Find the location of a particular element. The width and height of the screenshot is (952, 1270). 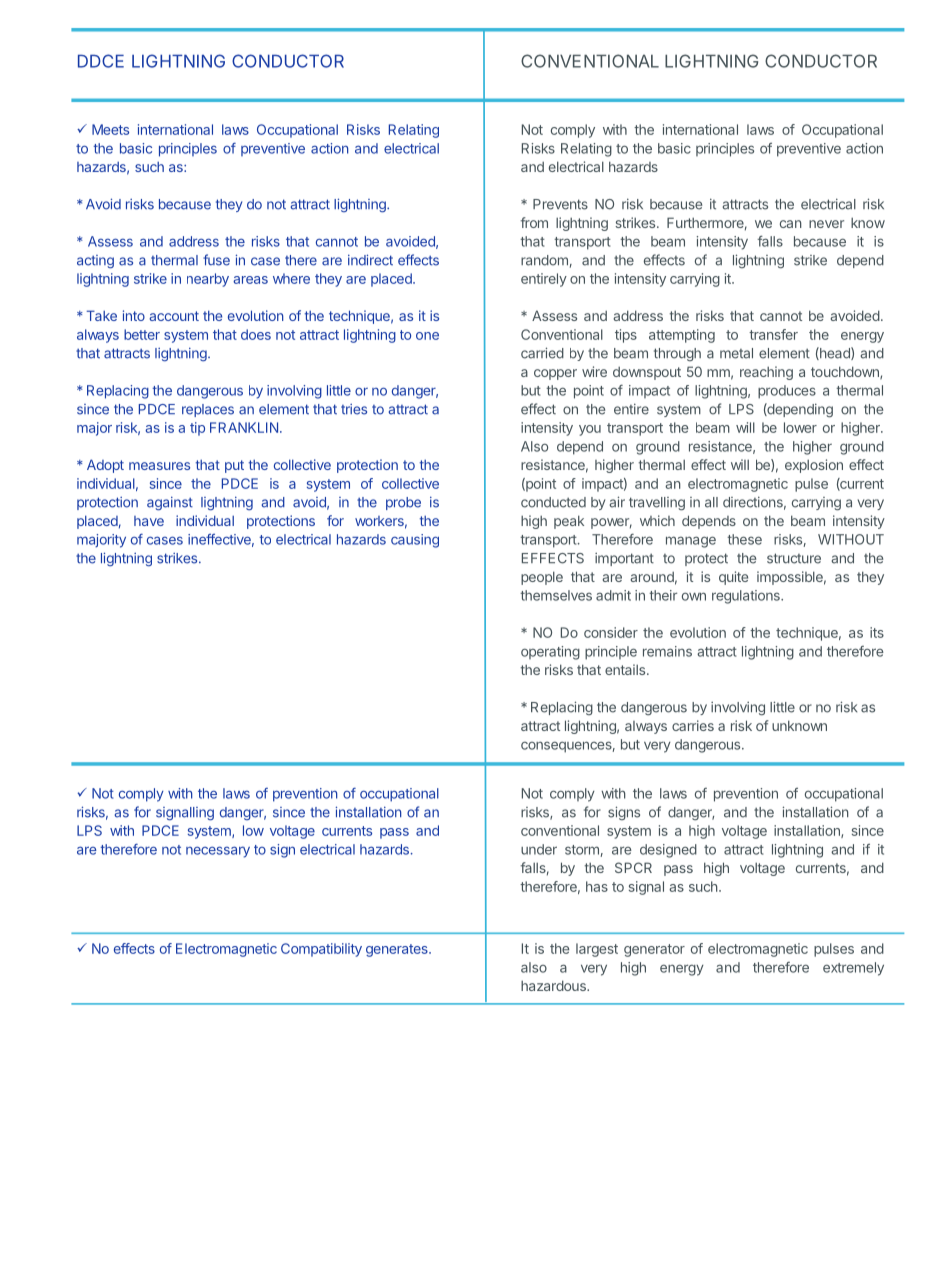

lower is located at coordinates (800, 427).
